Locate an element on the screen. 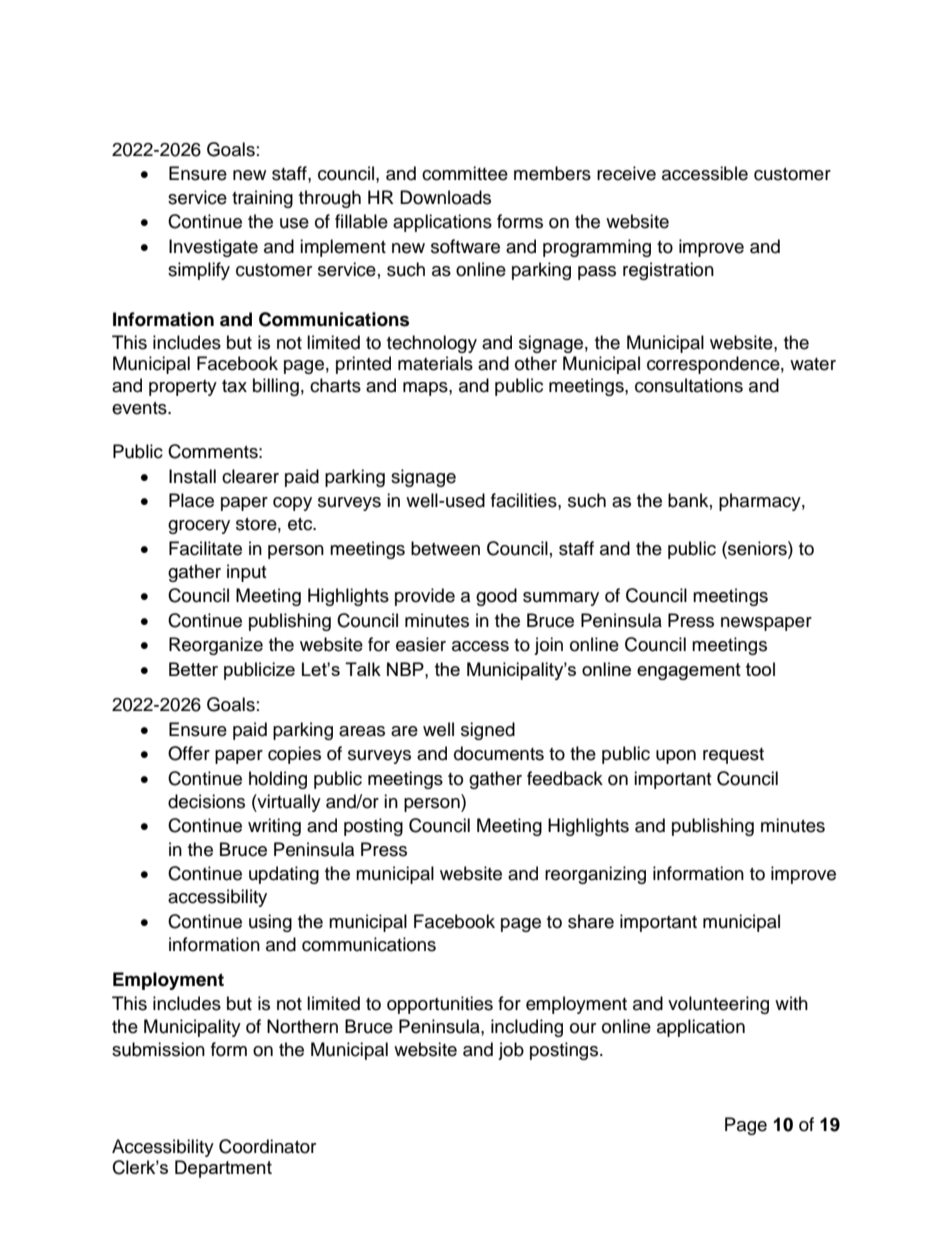 This screenshot has width=952, height=1233. volunteering is located at coordinates (718, 1005).
